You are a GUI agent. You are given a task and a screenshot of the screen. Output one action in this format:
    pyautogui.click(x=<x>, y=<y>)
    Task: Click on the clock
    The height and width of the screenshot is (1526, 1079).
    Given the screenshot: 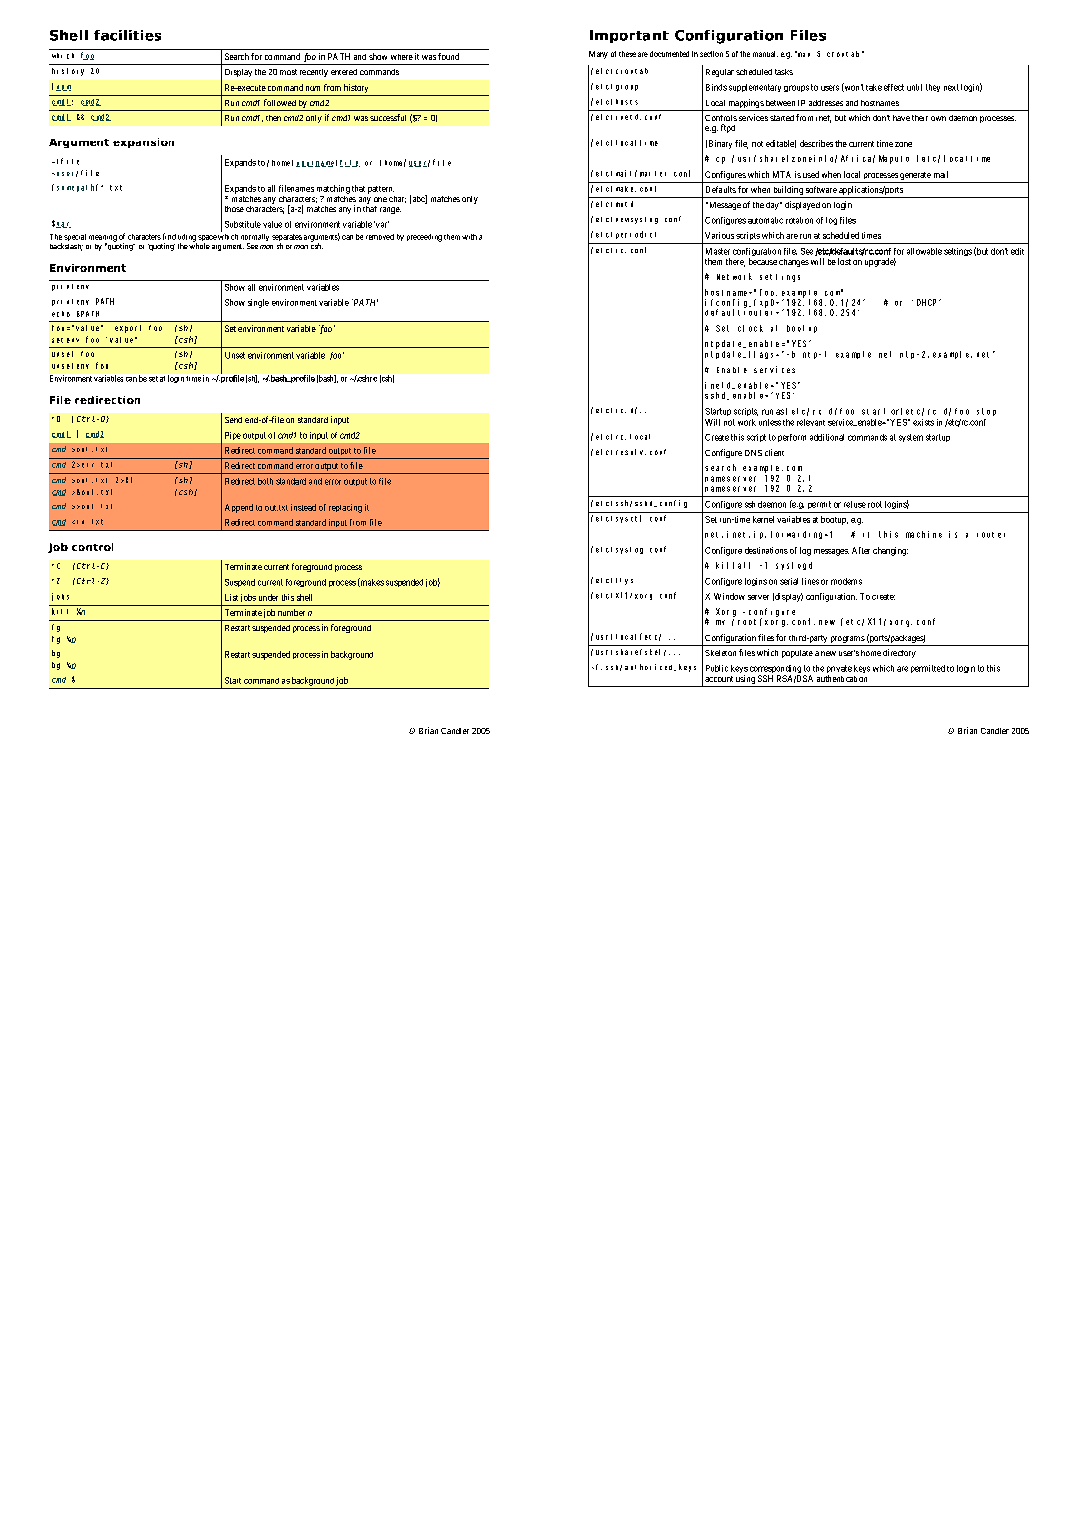 What is the action you would take?
    pyautogui.click(x=750, y=328)
